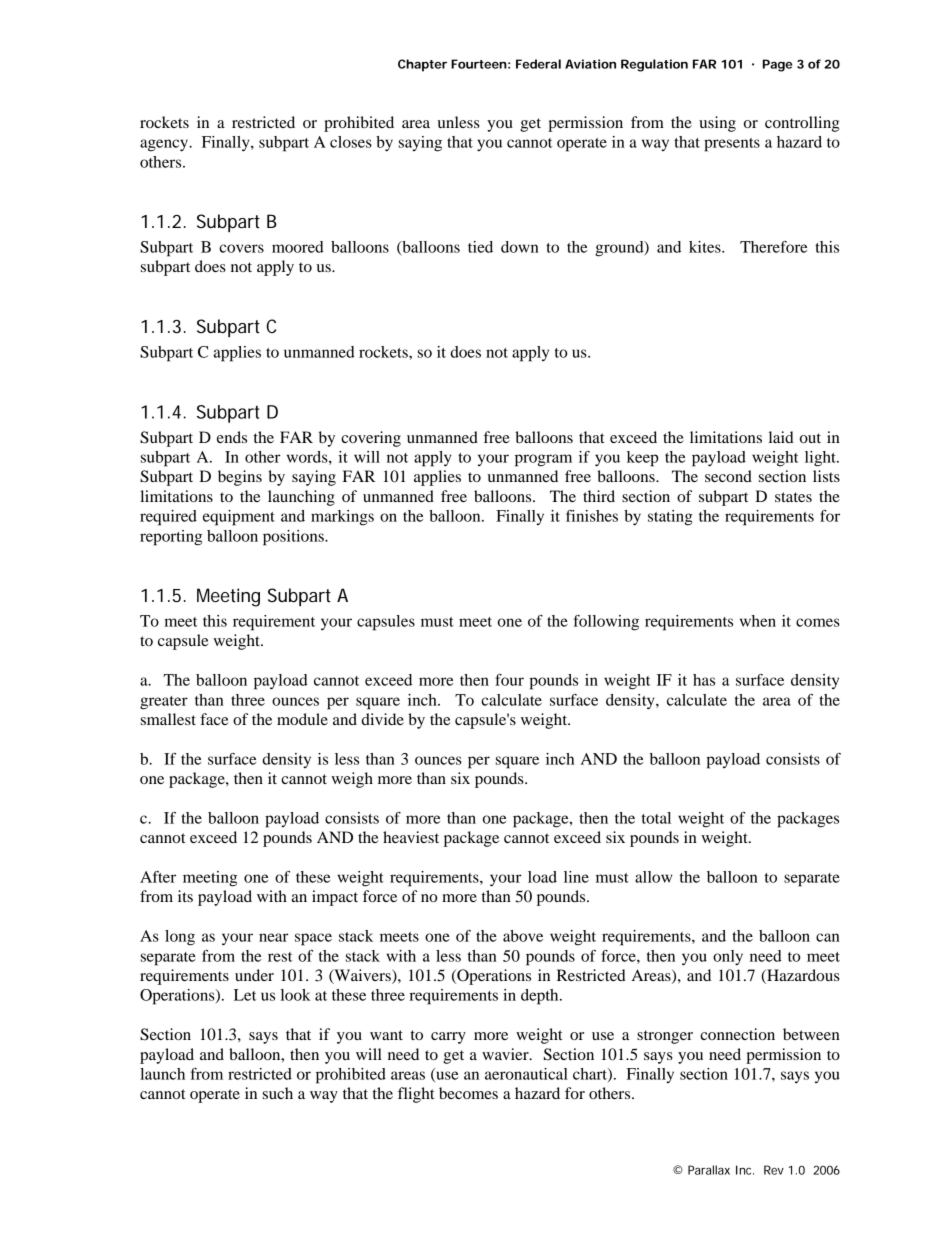 Image resolution: width=952 pixels, height=1233 pixels. I want to click on Federal, so click(538, 64).
